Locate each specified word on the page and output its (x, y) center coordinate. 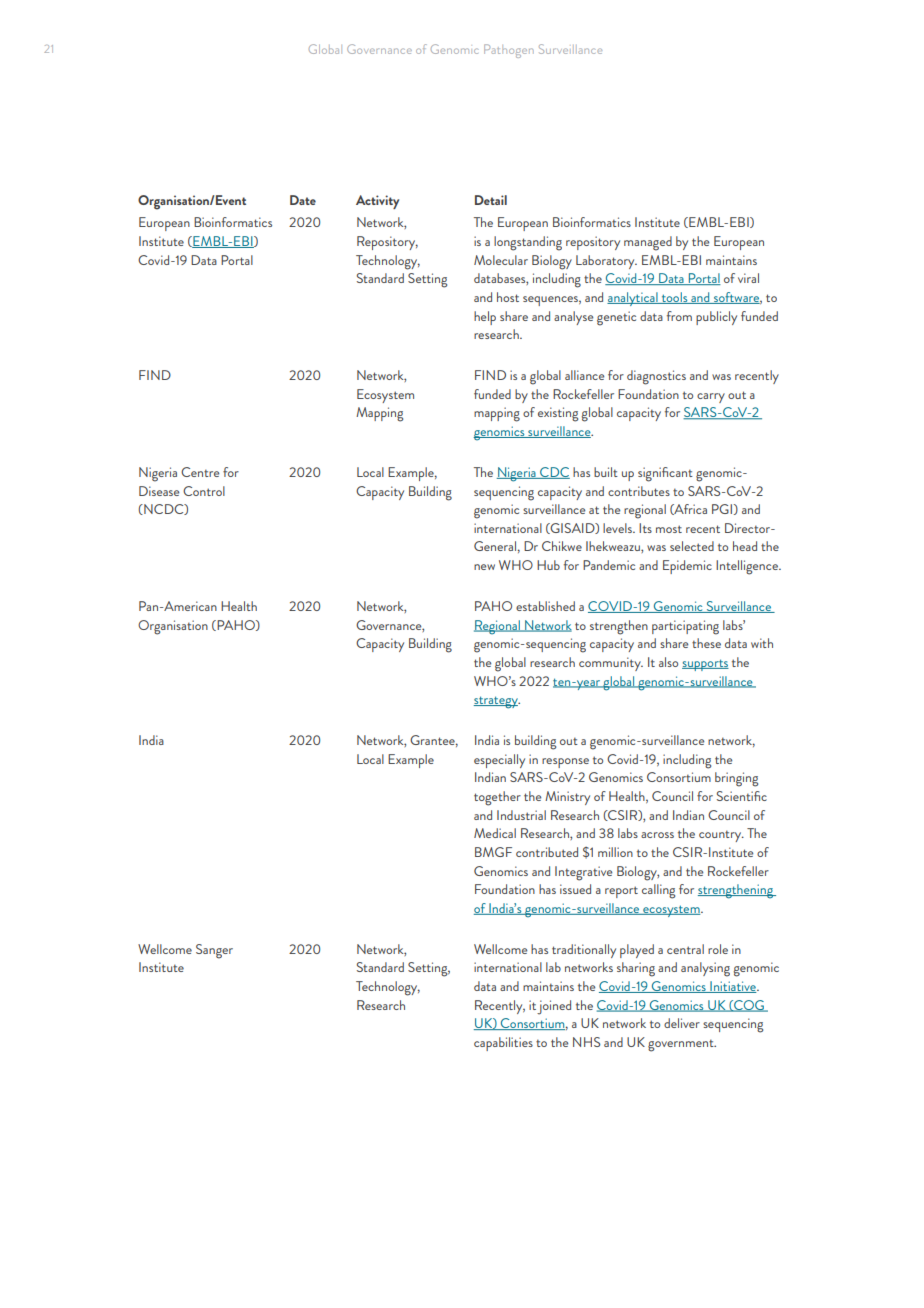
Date (303, 200)
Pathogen (509, 51)
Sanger (214, 951)
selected (692, 546)
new (484, 567)
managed (648, 243)
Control (204, 491)
